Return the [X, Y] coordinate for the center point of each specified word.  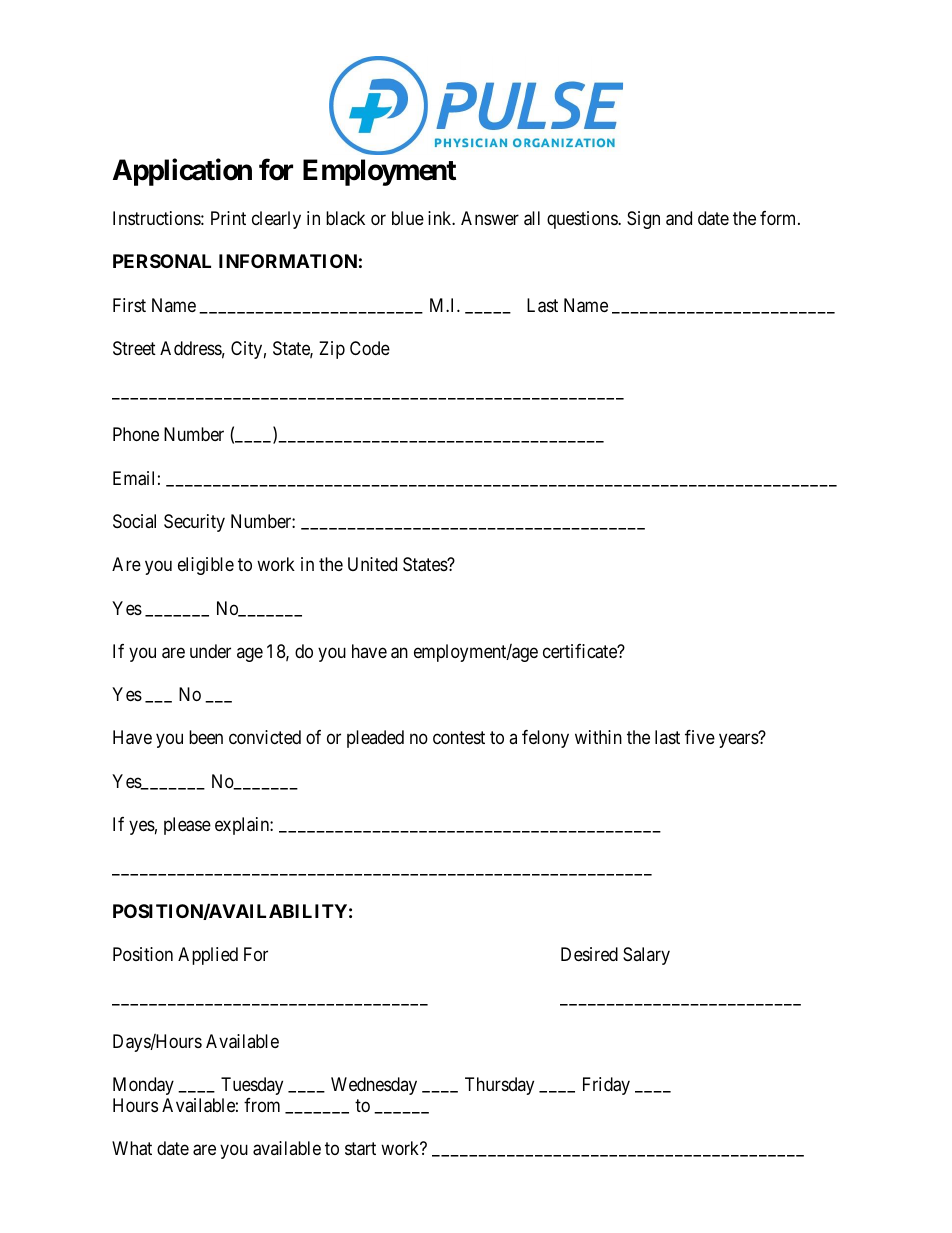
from [262, 1105]
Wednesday [374, 1086]
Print [228, 218]
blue [408, 218]
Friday [606, 1086]
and [679, 218]
